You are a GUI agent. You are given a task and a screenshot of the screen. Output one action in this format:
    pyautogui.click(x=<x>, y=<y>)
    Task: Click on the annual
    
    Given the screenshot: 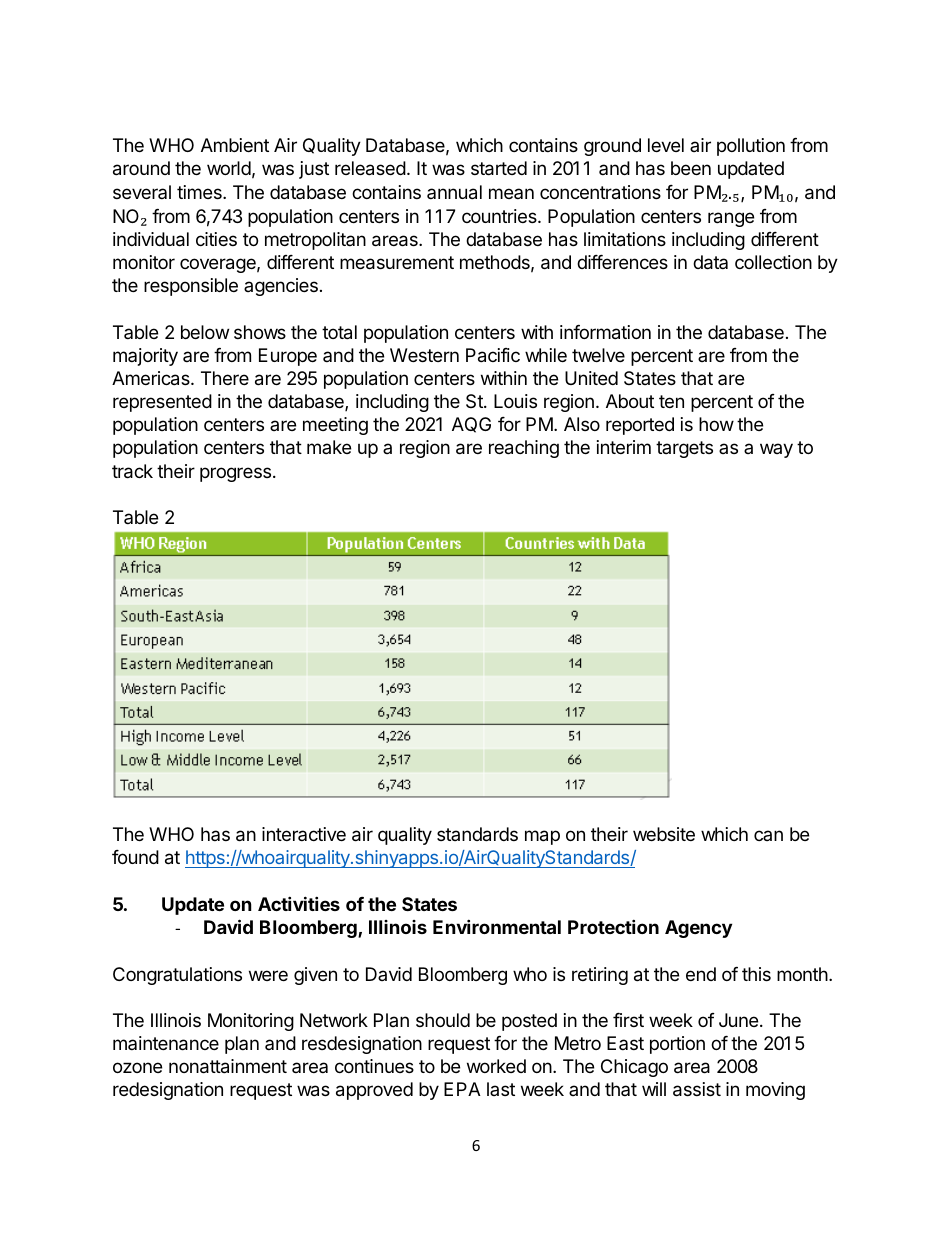 What is the action you would take?
    pyautogui.click(x=454, y=192)
